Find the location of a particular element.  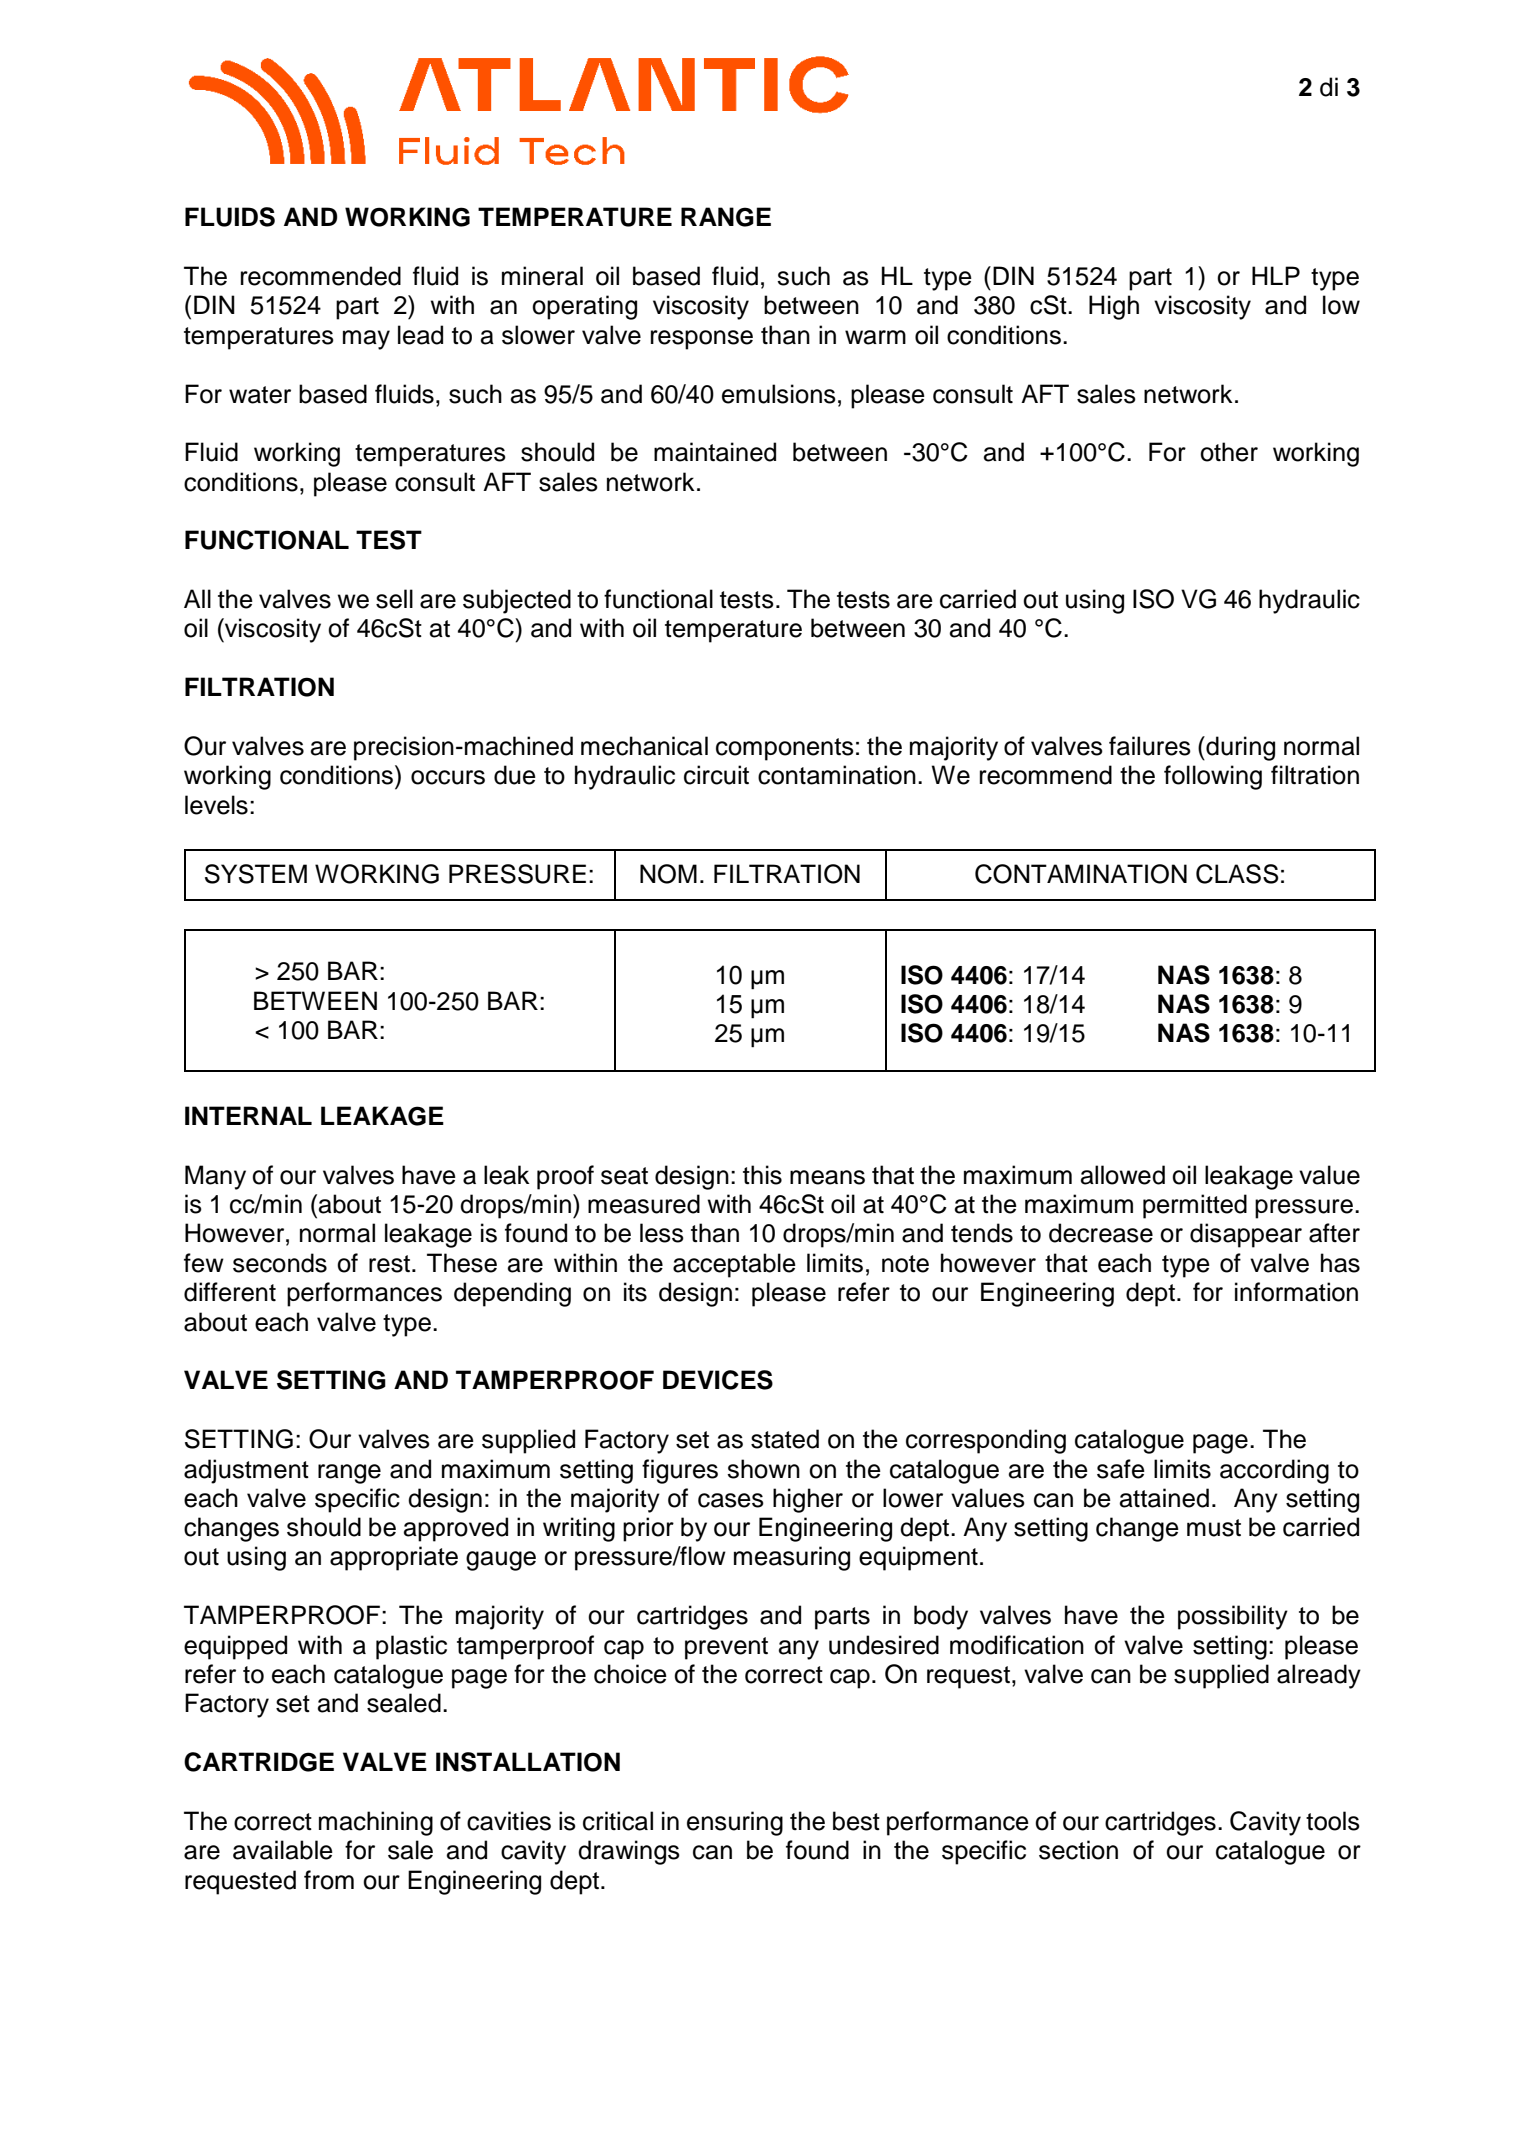

machining is located at coordinates (376, 1823).
